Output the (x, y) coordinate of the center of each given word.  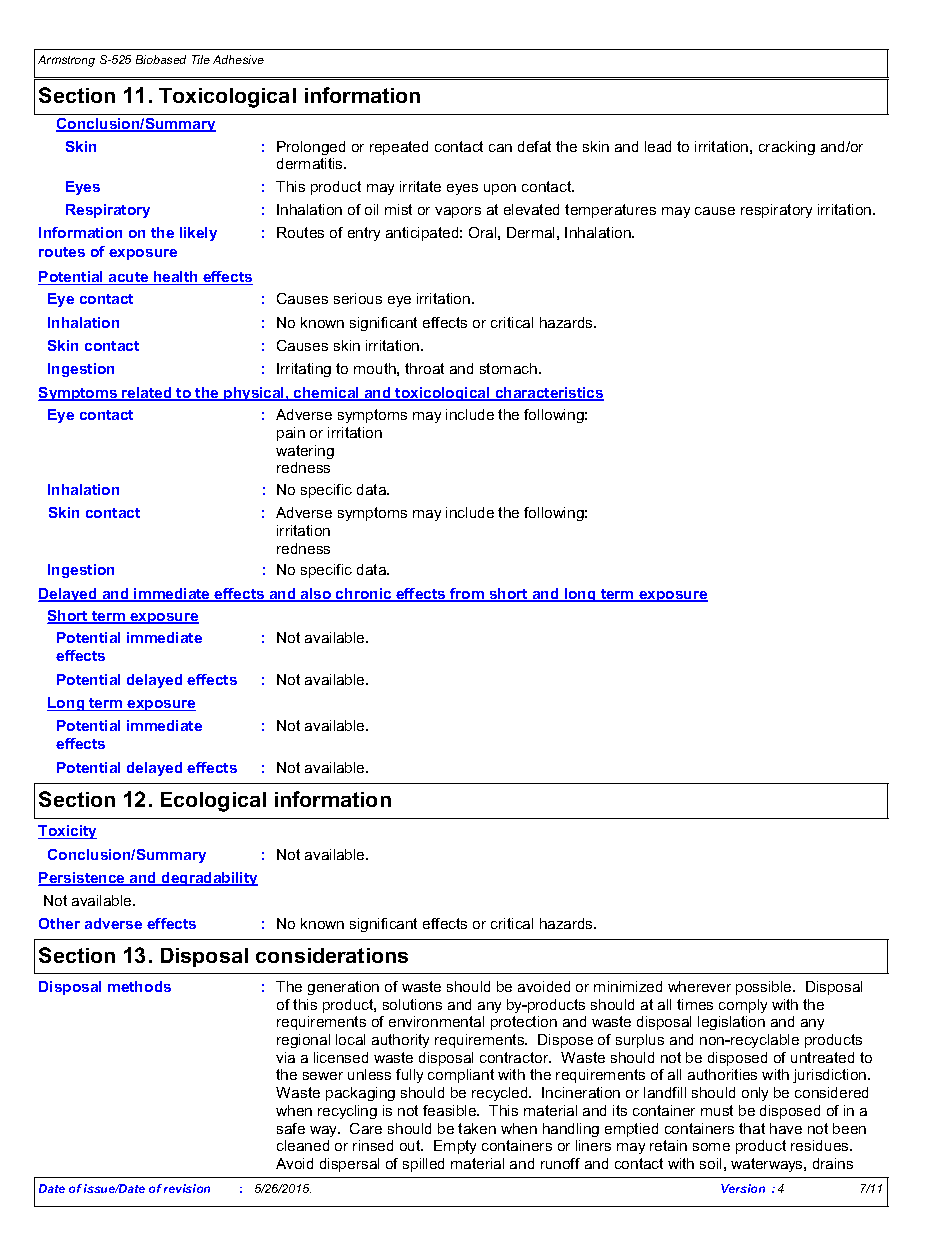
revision (187, 1188)
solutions (412, 1004)
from (467, 595)
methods (139, 986)
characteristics (548, 394)
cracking (787, 148)
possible (765, 988)
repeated (399, 148)
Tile (201, 59)
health (176, 278)
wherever (699, 986)
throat (424, 368)
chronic (364, 595)
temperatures (610, 211)
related (147, 394)
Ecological (213, 802)
